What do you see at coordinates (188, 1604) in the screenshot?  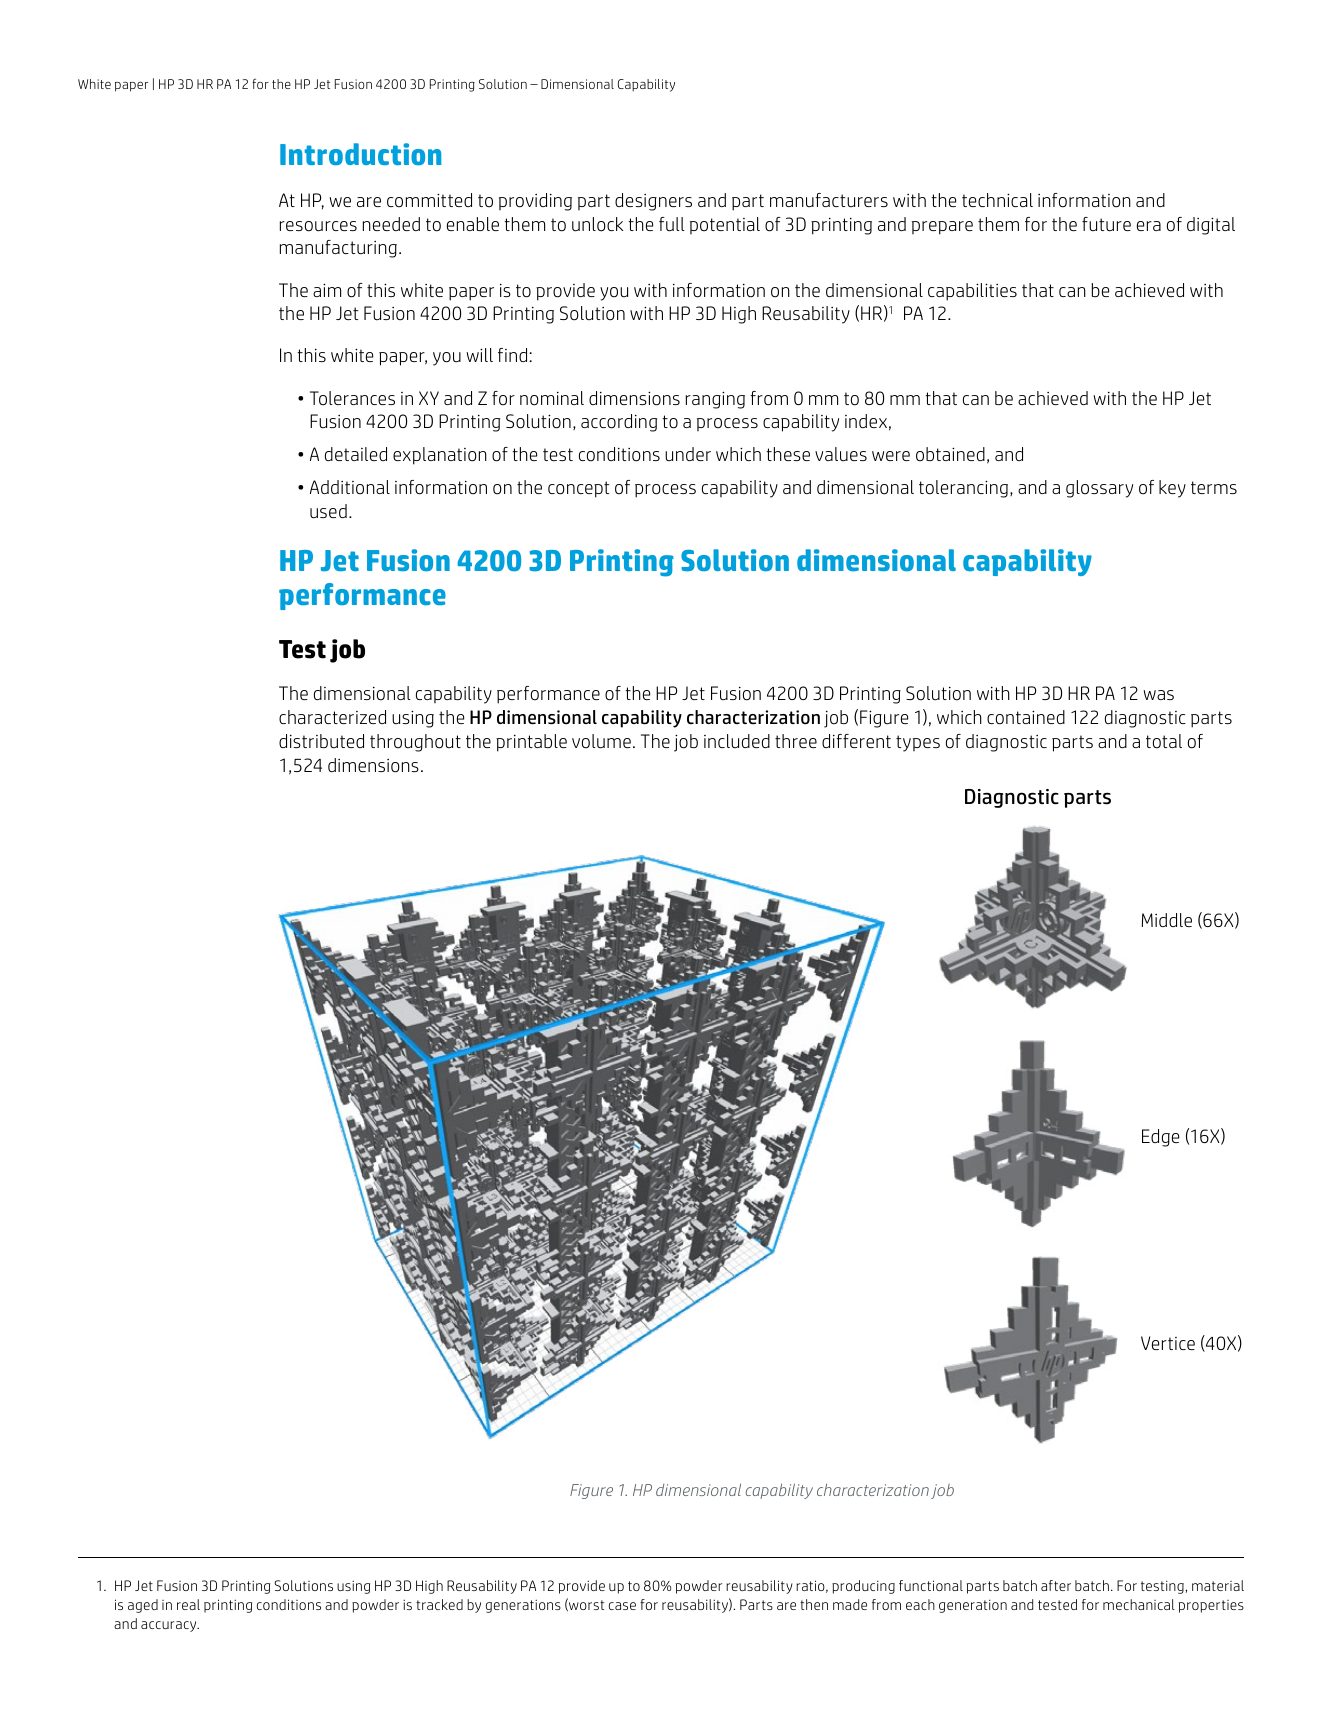 I see `real` at bounding box center [188, 1604].
